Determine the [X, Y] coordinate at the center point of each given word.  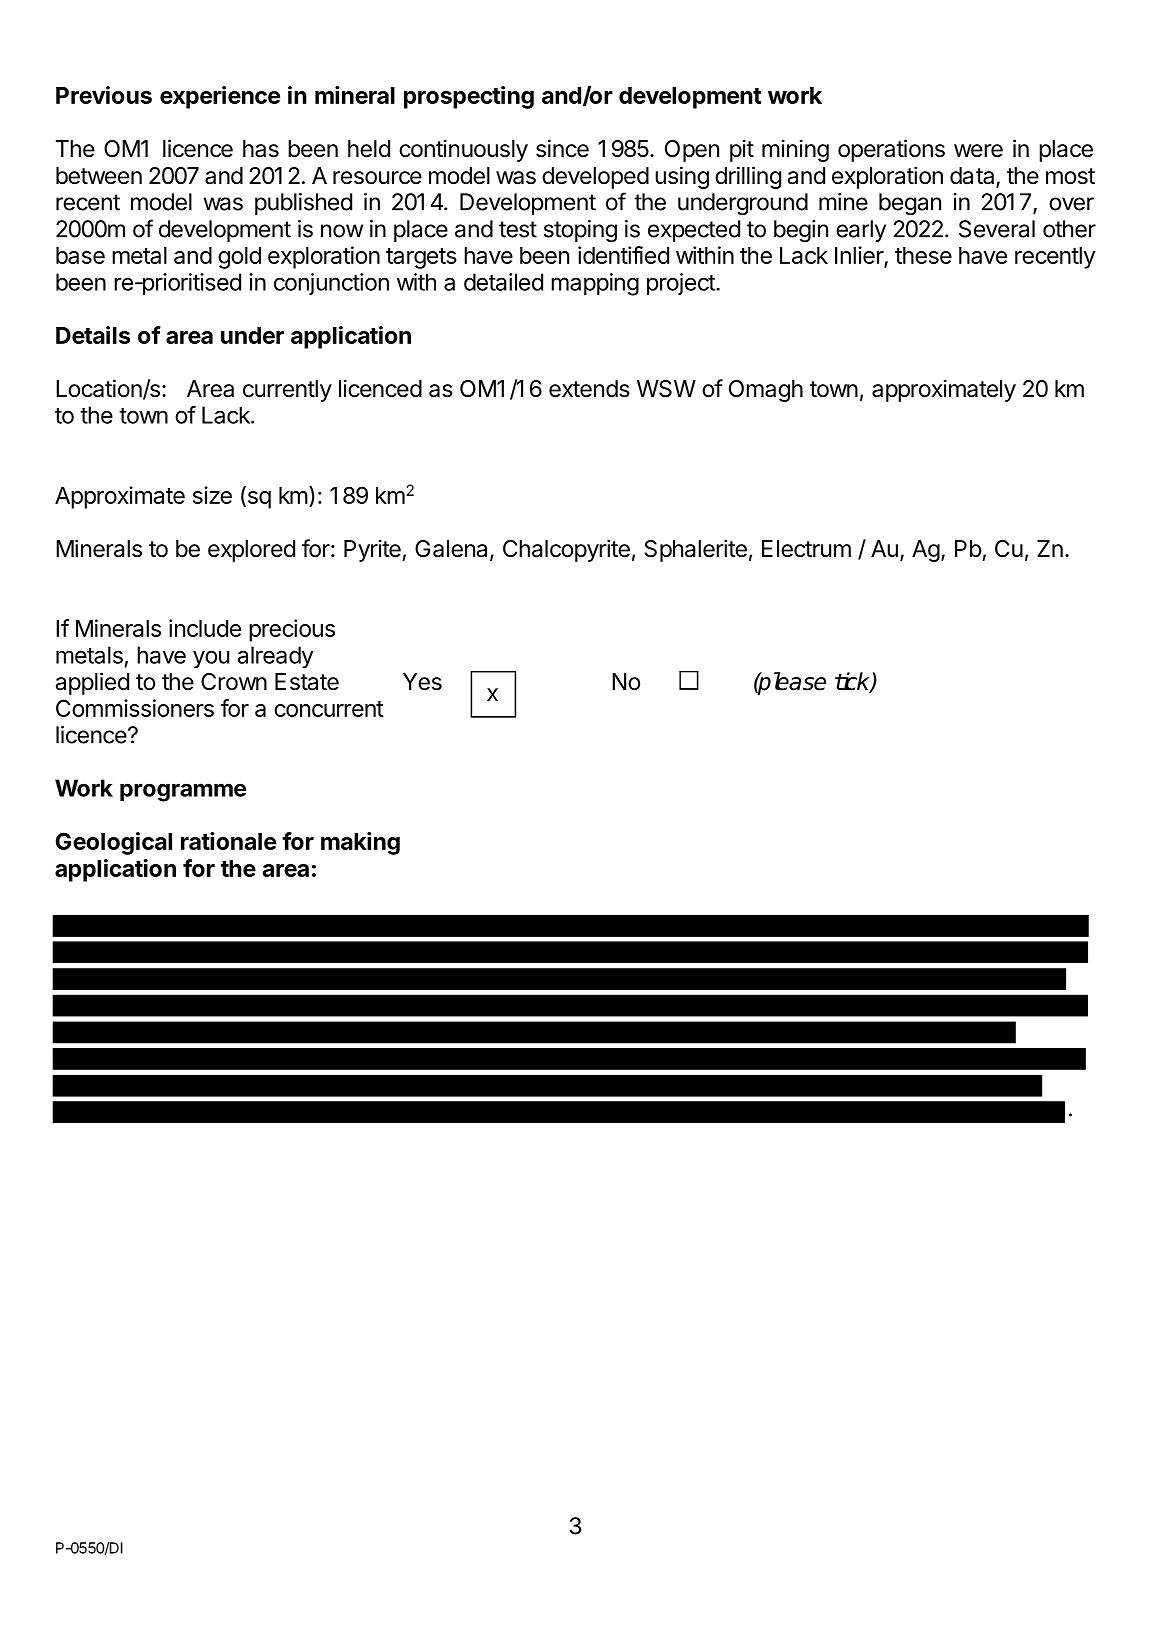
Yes [422, 682]
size [212, 495]
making [360, 843]
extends [589, 389]
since [562, 148]
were [978, 151]
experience [220, 97]
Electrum [806, 549]
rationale [228, 841]
